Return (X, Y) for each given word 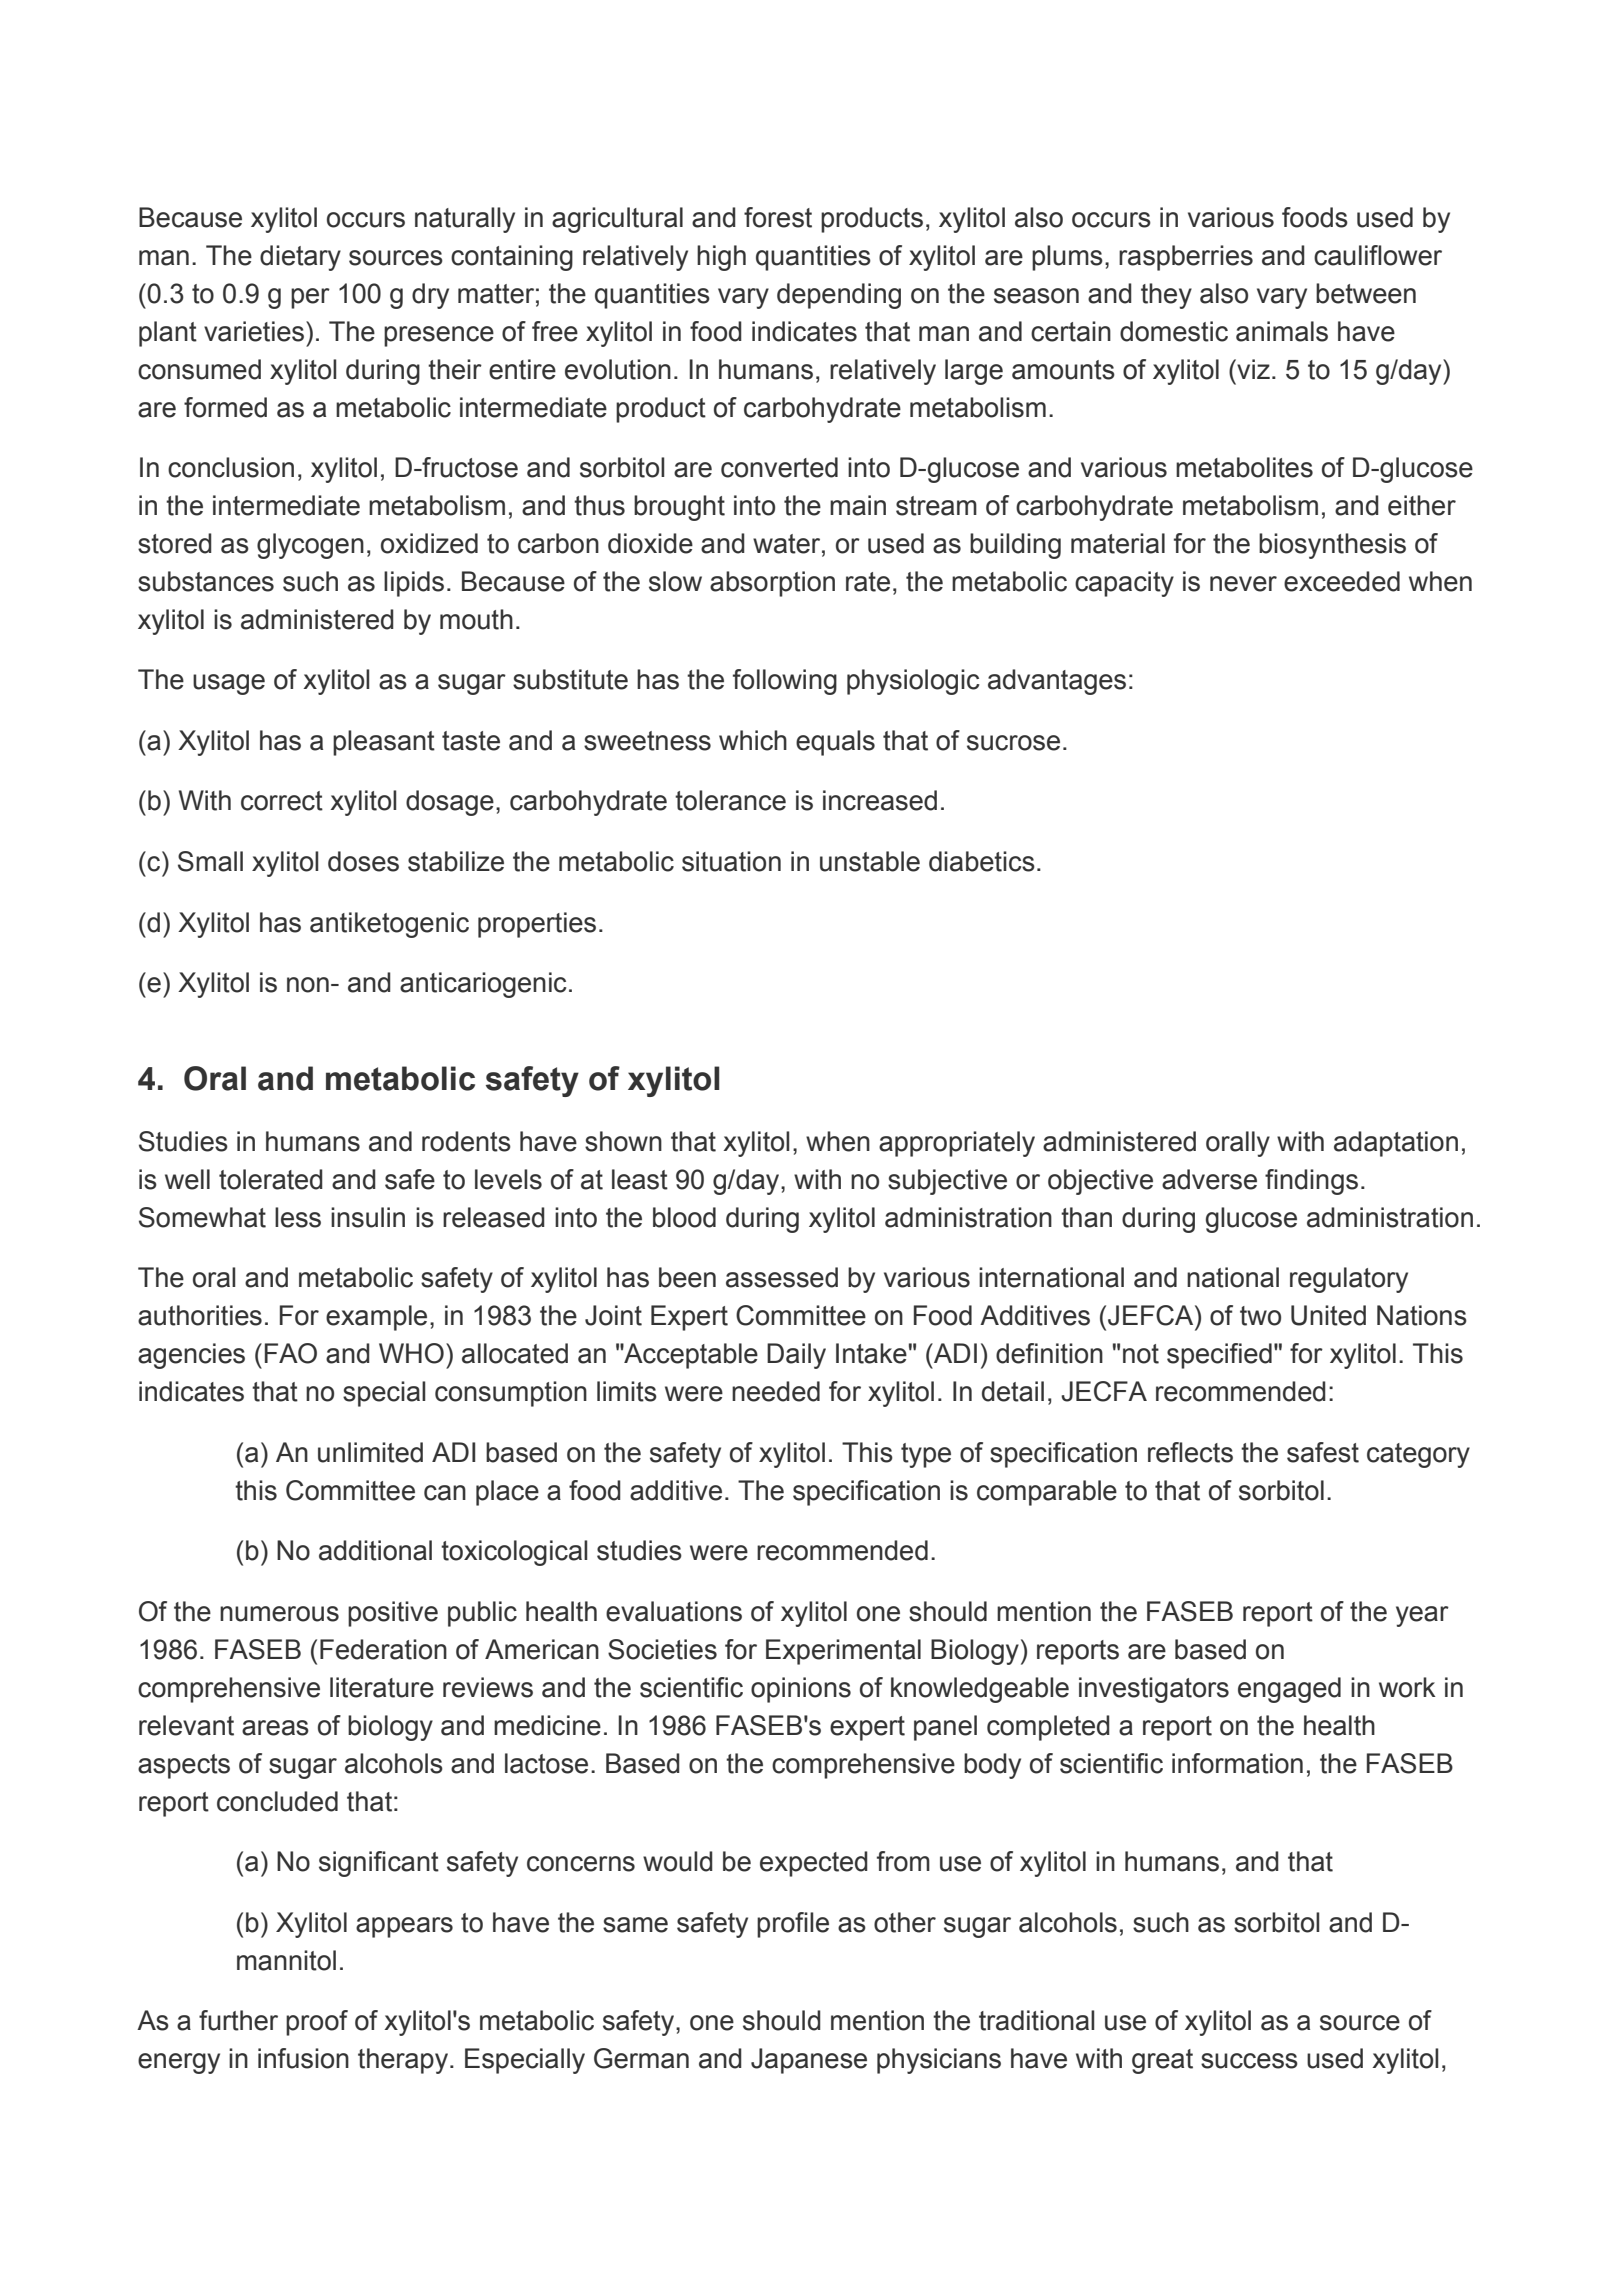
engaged (1289, 1690)
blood (684, 1217)
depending (839, 296)
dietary (300, 258)
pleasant (384, 743)
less (298, 1217)
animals (1282, 331)
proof (317, 2023)
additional (375, 1550)
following (785, 682)
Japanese (809, 2061)
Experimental (843, 1652)
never (1243, 584)
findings (1311, 1182)
